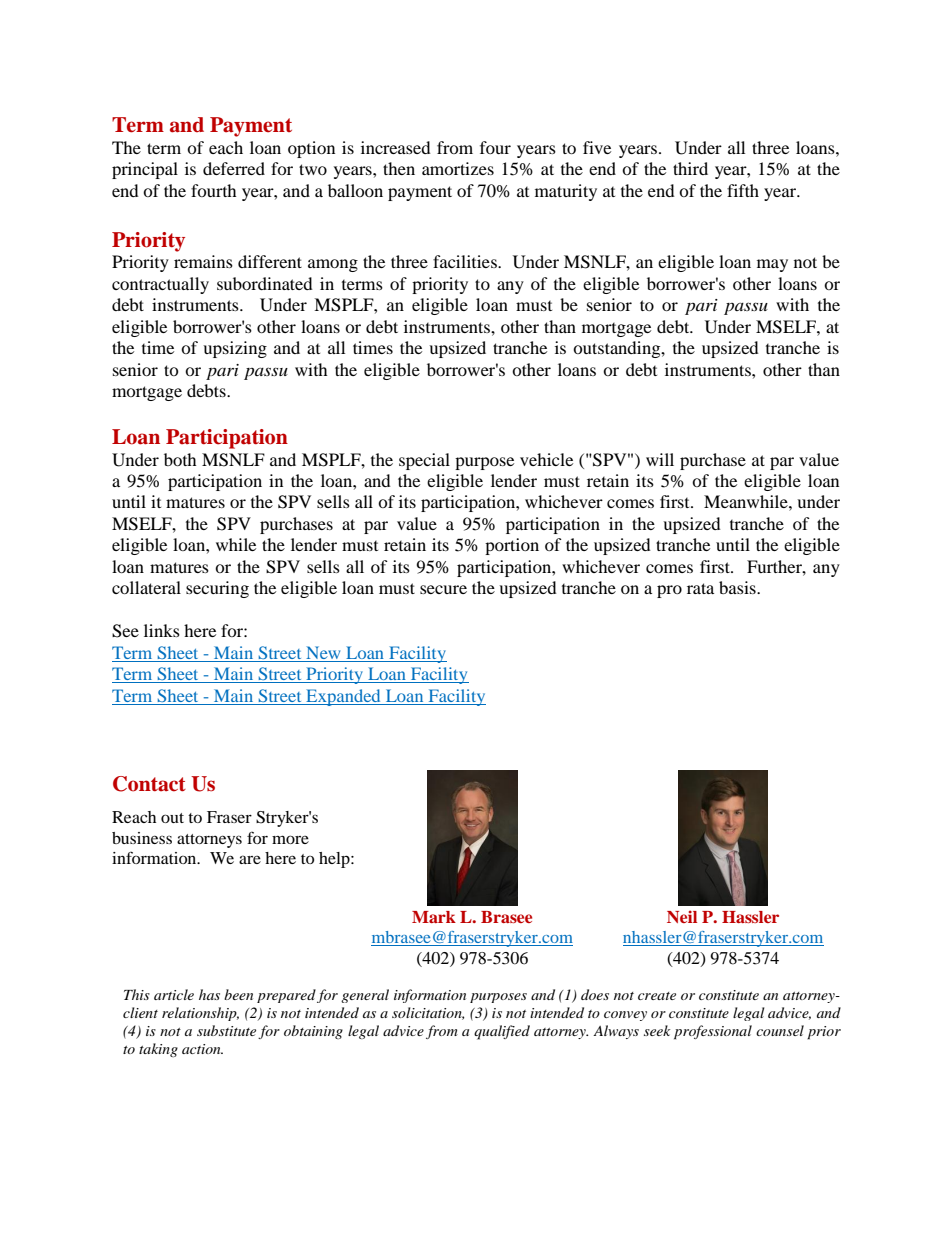 The height and width of the screenshot is (1233, 952). Describe the element at coordinates (700, 588) in the screenshot. I see `rata` at that location.
